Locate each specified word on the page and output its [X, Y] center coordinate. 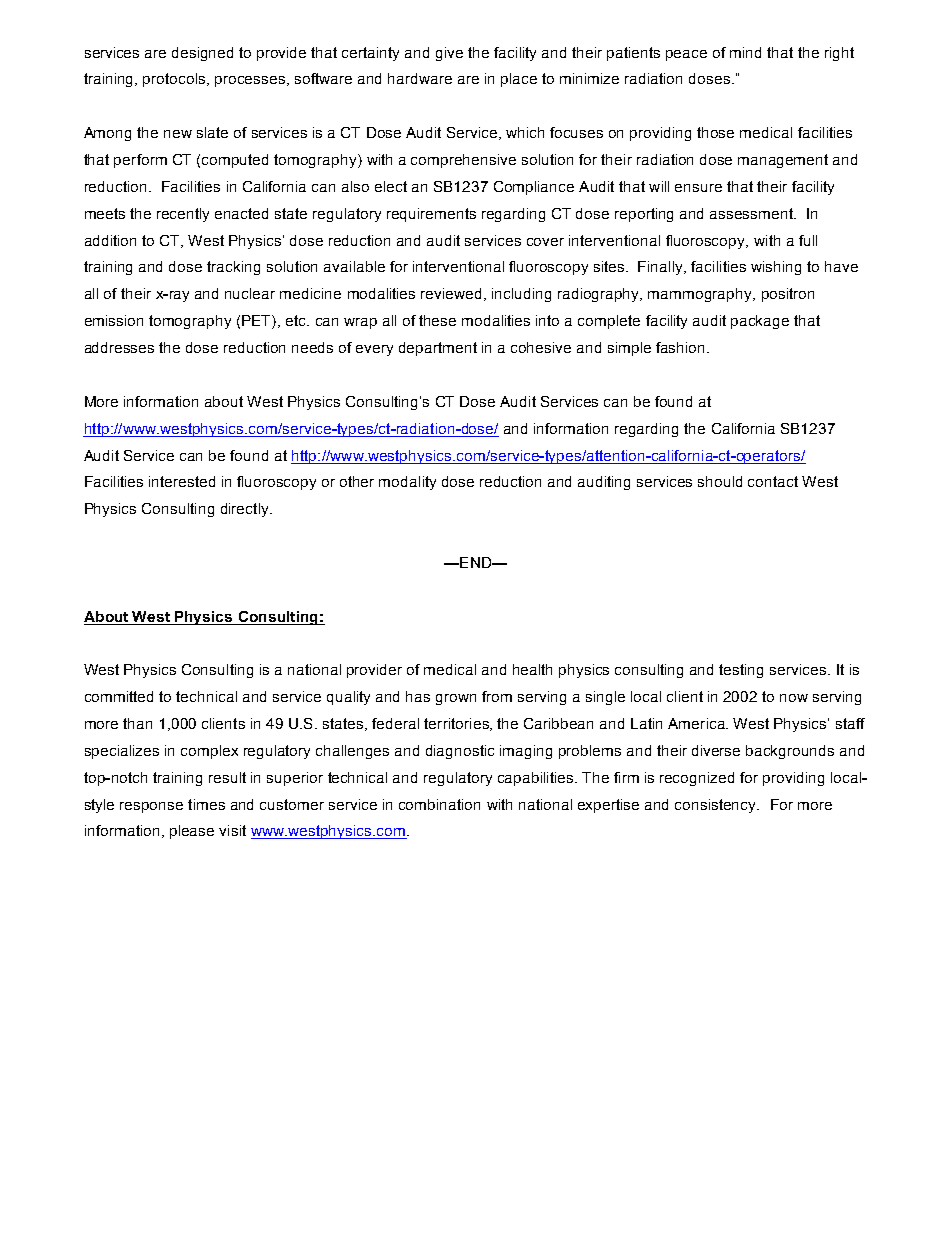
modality [407, 483]
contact [773, 481]
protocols [175, 80]
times [206, 804]
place [519, 80]
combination [439, 804]
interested [182, 481]
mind [745, 52]
